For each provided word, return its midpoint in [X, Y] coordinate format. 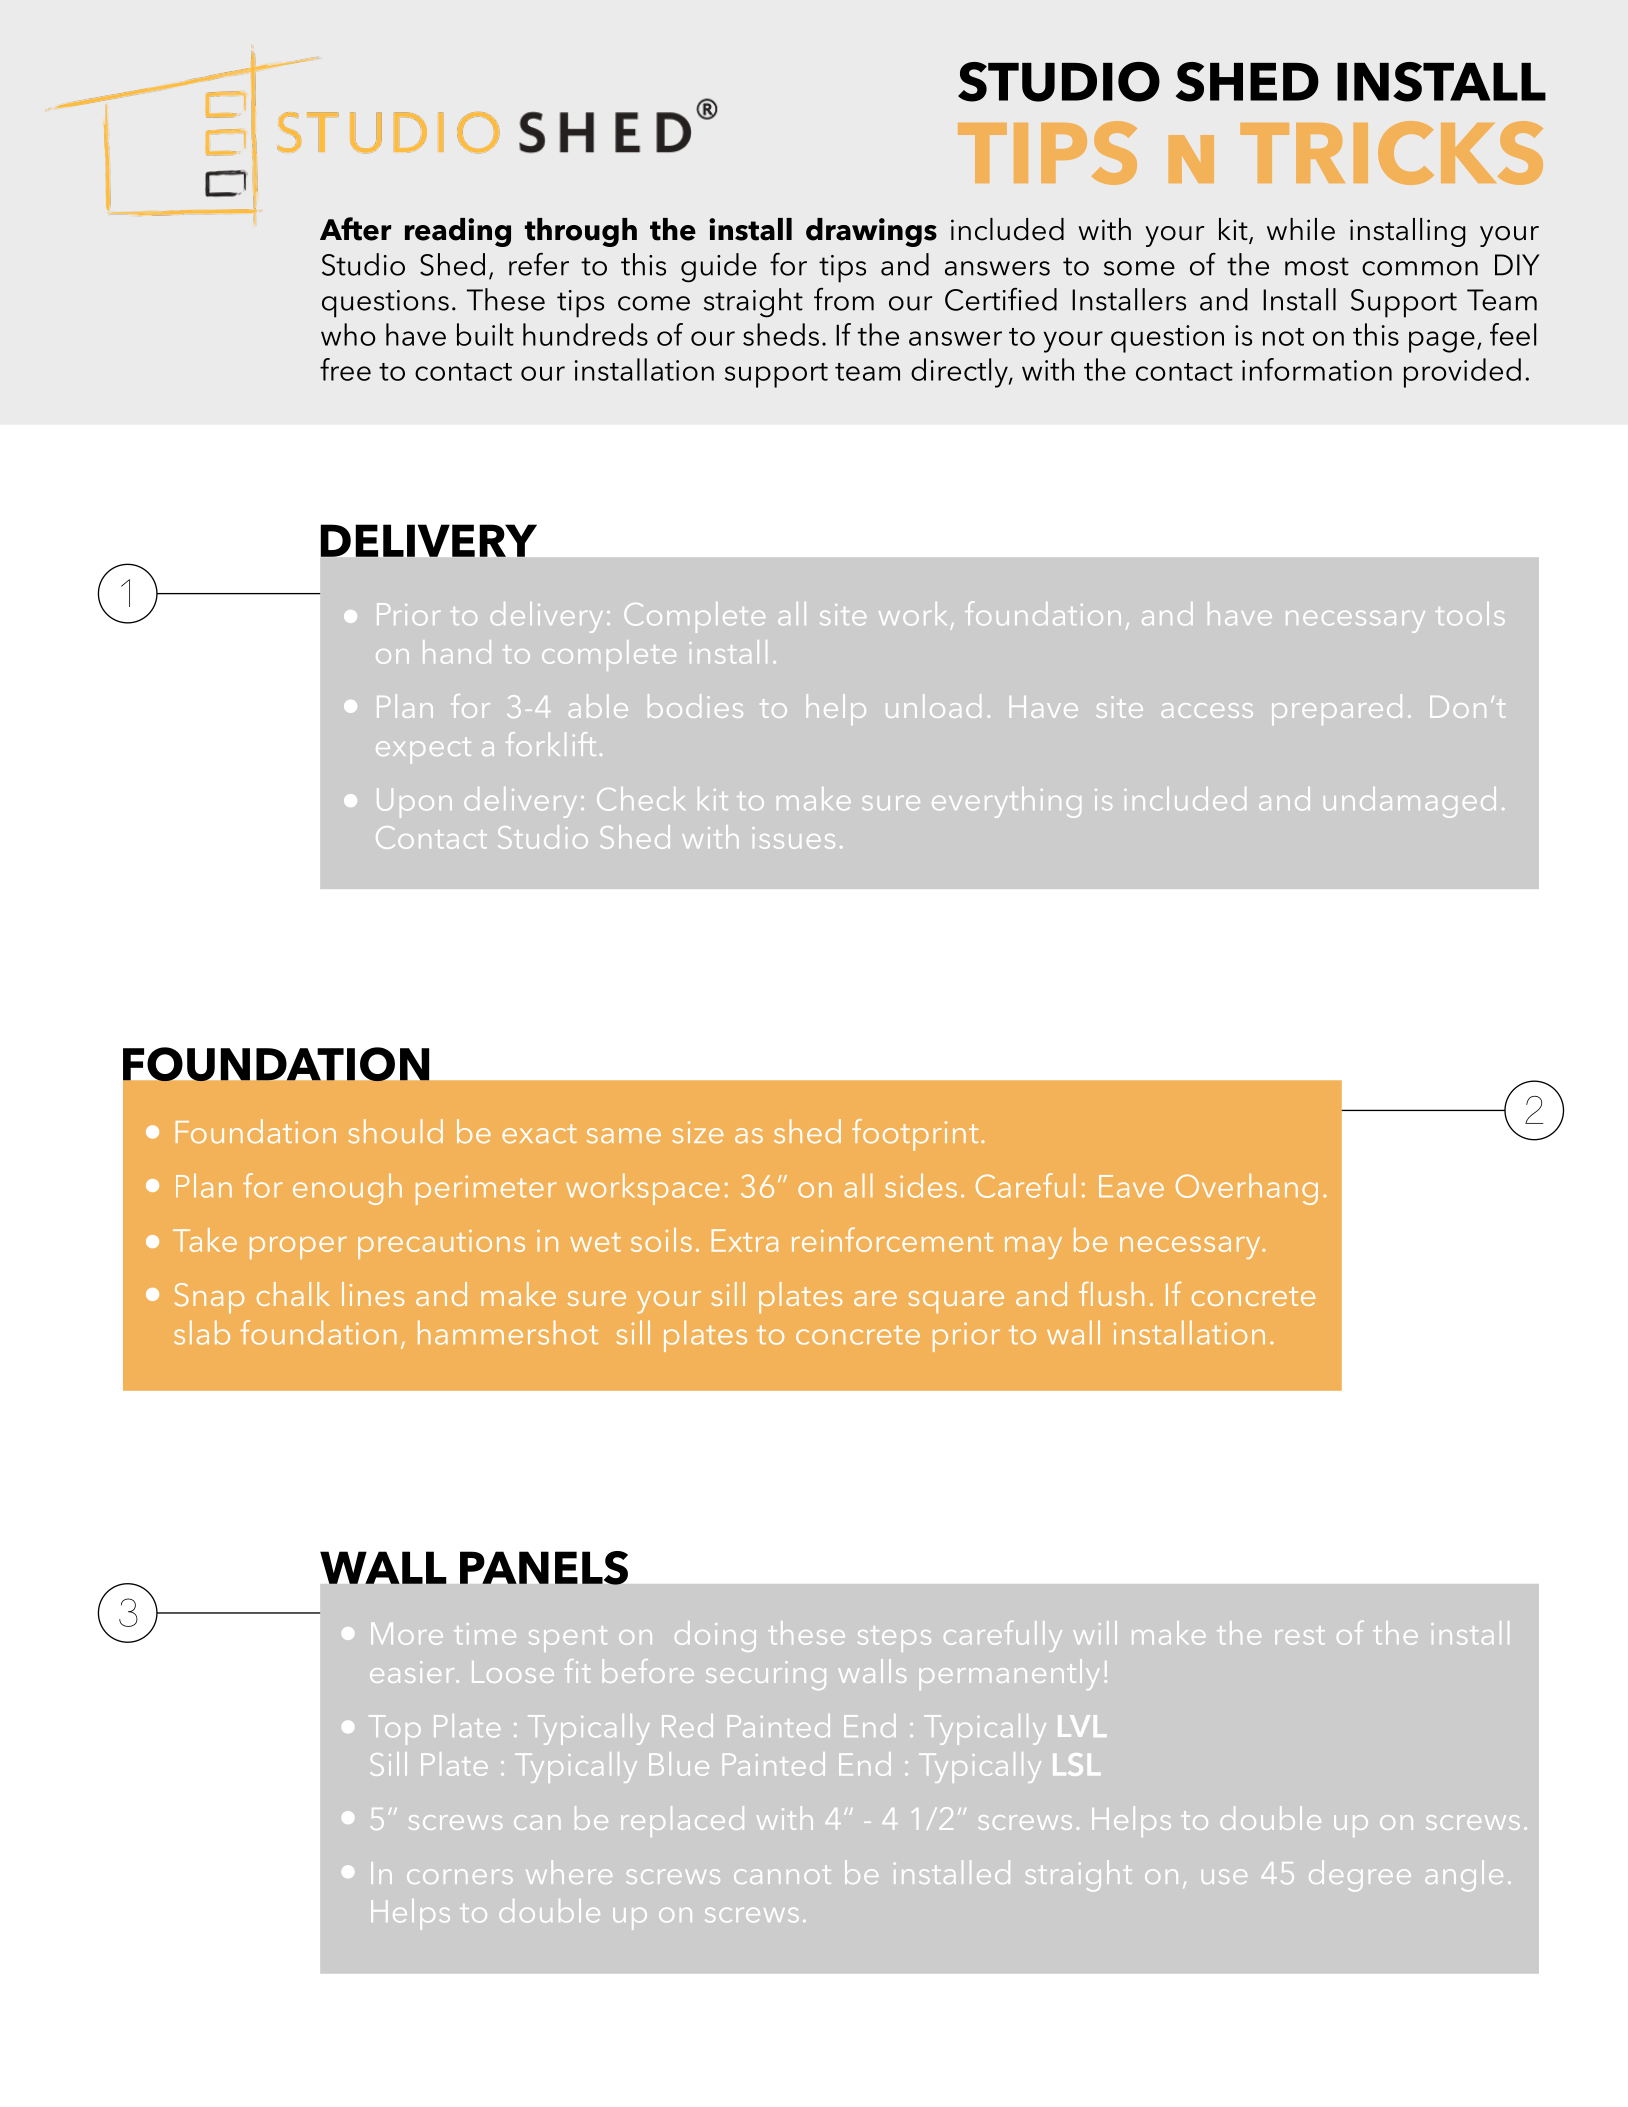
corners [459, 1876]
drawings [871, 232]
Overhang [1247, 1189]
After [356, 229]
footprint [915, 1135]
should [395, 1131]
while [1301, 229]
